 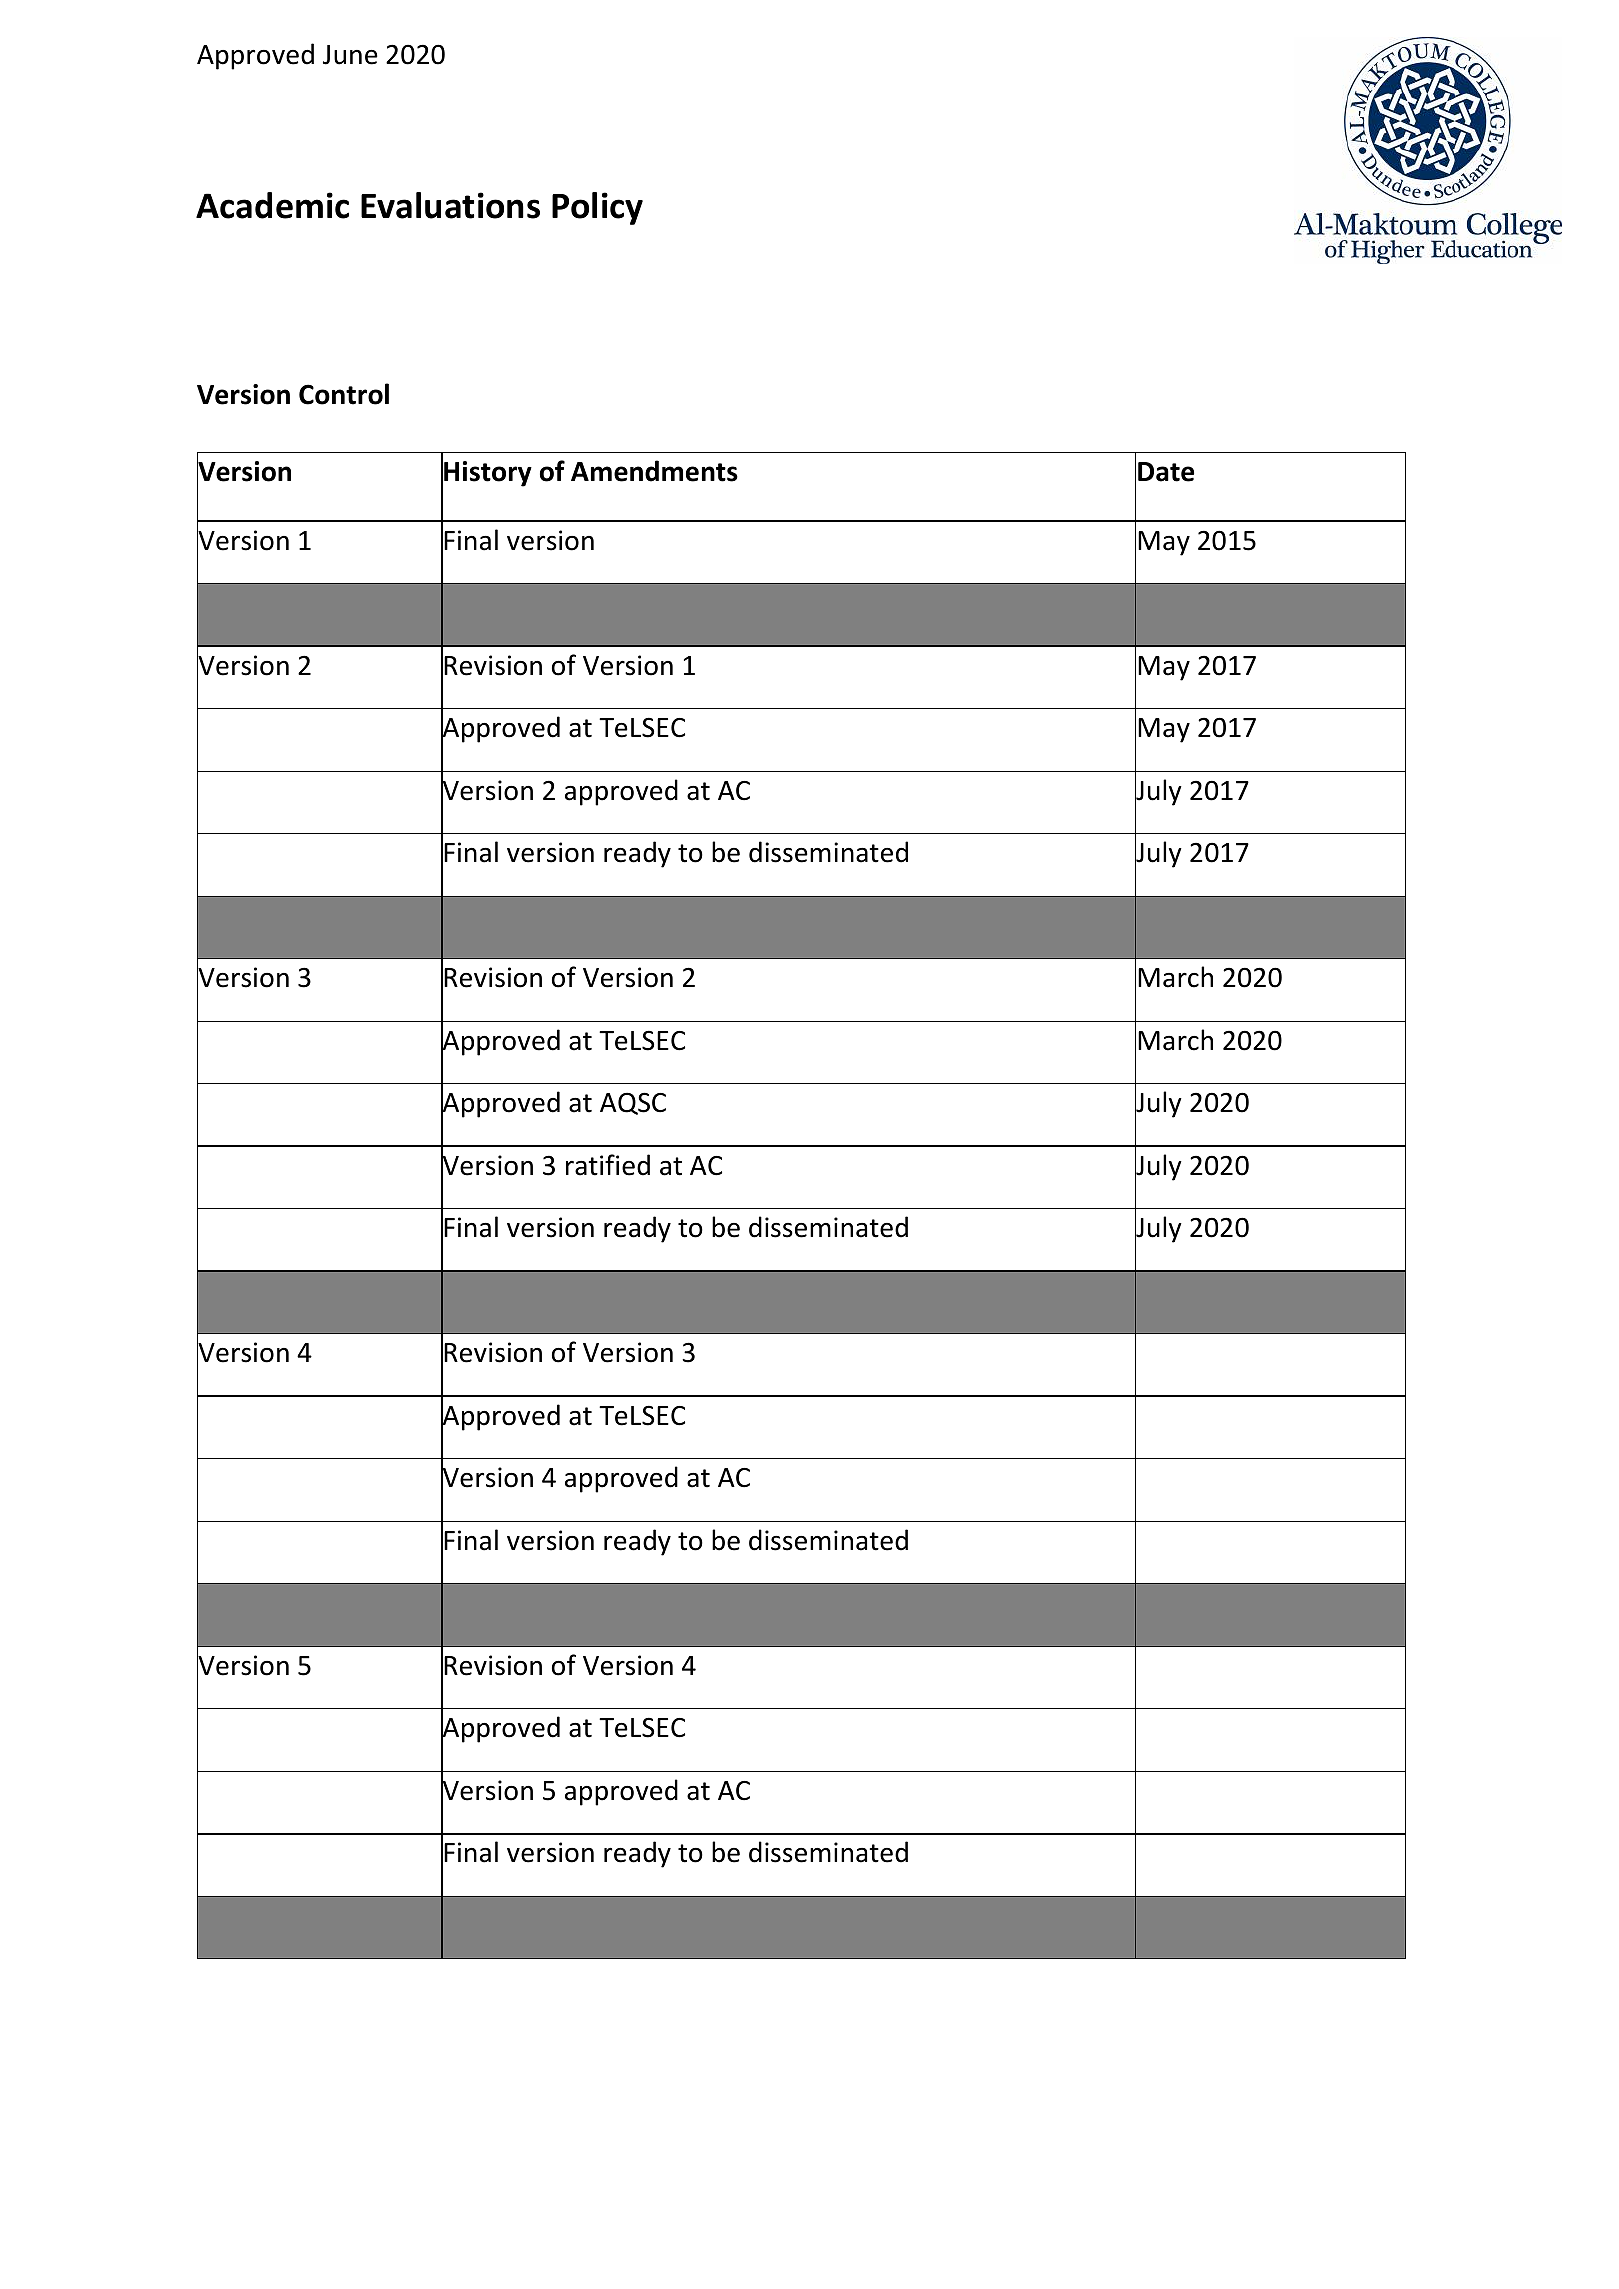 I want to click on Control, so click(x=344, y=394).
